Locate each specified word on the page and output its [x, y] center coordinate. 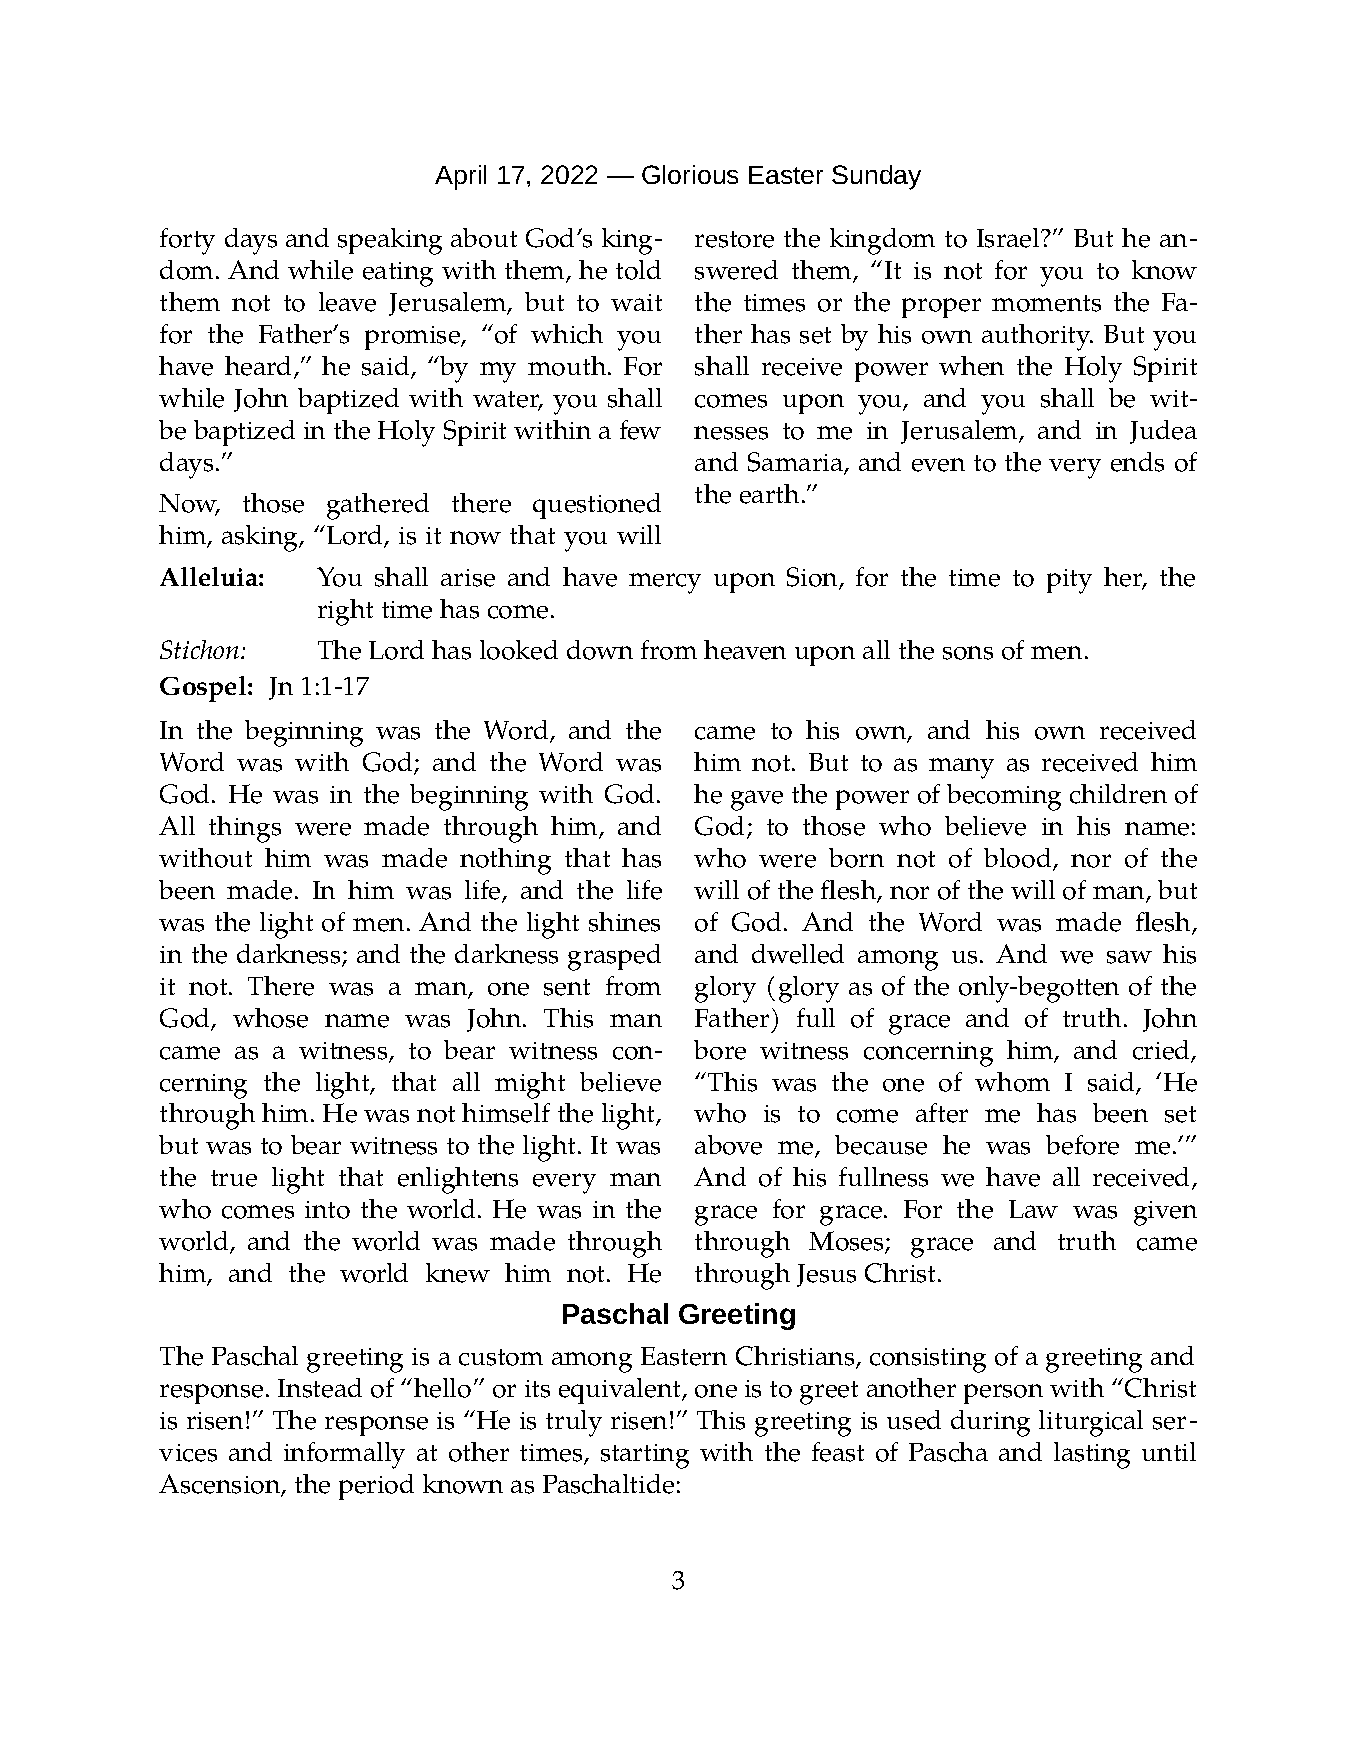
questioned [597, 506]
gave [757, 800]
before [1082, 1145]
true [234, 1178]
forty [187, 241]
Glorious [690, 174]
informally [344, 1455]
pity [1069, 581]
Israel [1009, 238]
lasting [1092, 1455]
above [728, 1145]
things [245, 829]
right [345, 612]
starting [645, 1456]
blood [1019, 859]
